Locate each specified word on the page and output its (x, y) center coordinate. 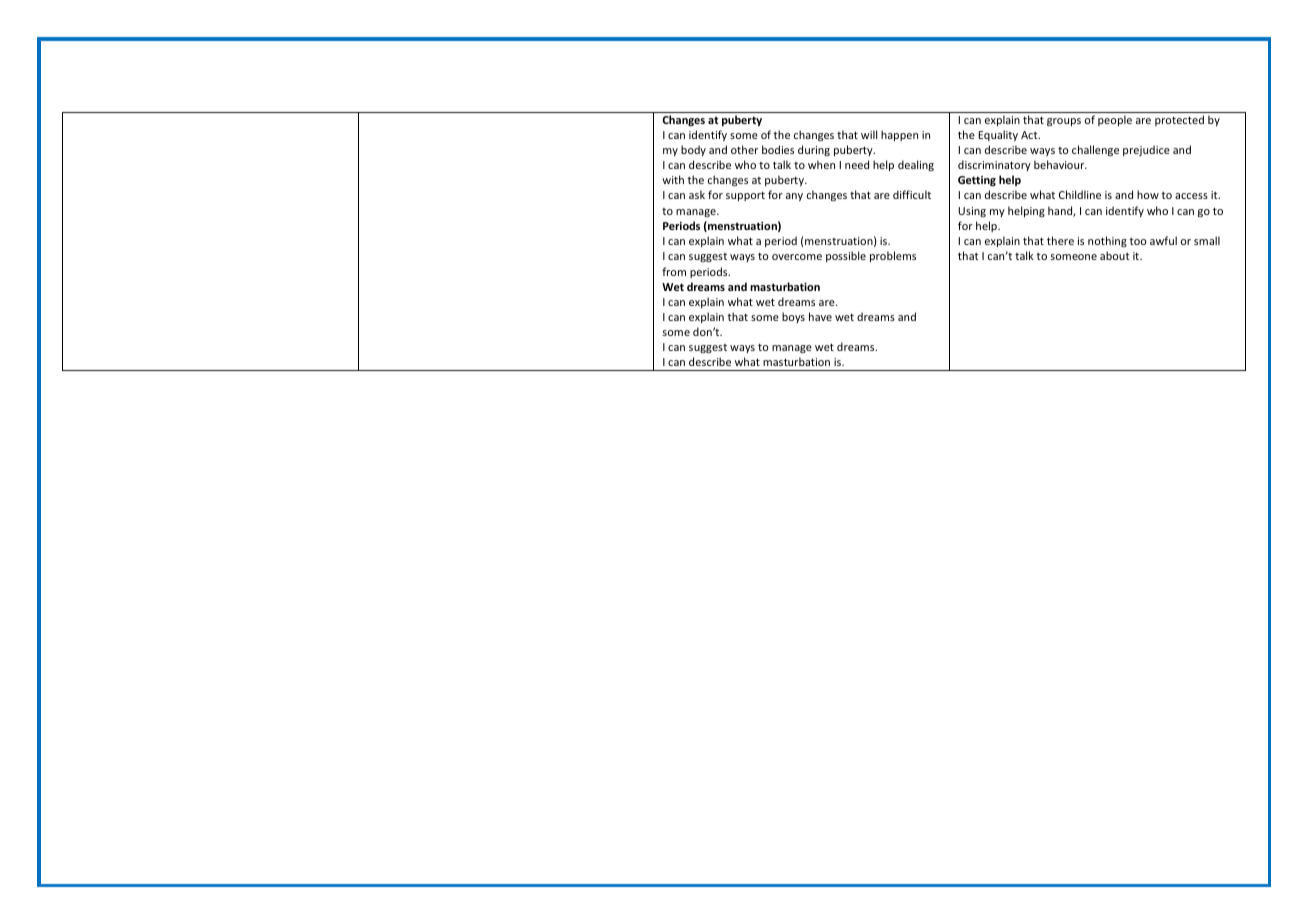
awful (1163, 240)
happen (899, 135)
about (1115, 255)
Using (972, 212)
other (744, 149)
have (820, 316)
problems (893, 256)
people (1115, 120)
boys (793, 317)
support (745, 196)
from (674, 271)
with (673, 179)
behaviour (1060, 164)
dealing (916, 165)
